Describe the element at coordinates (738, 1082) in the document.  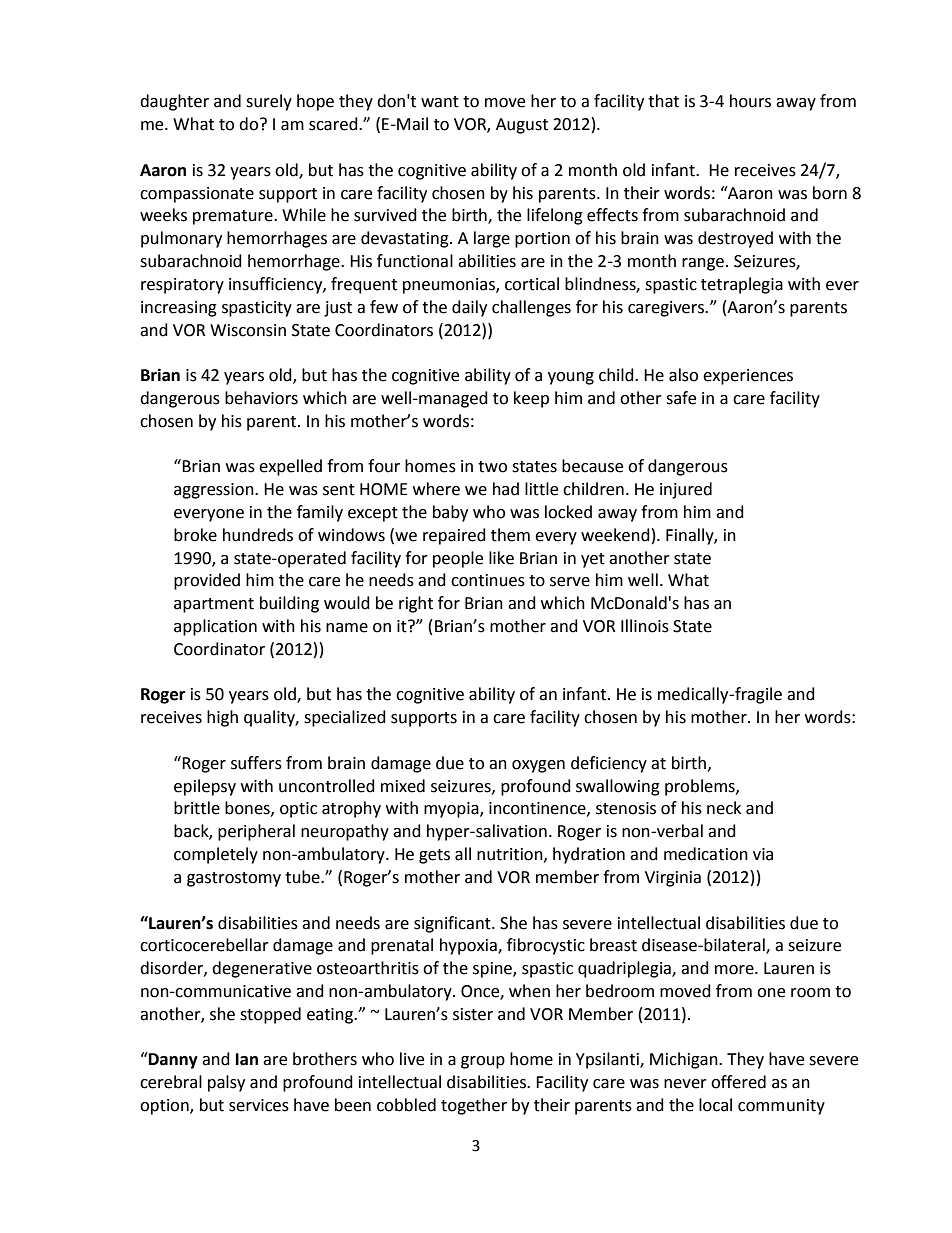
I see `offered` at that location.
